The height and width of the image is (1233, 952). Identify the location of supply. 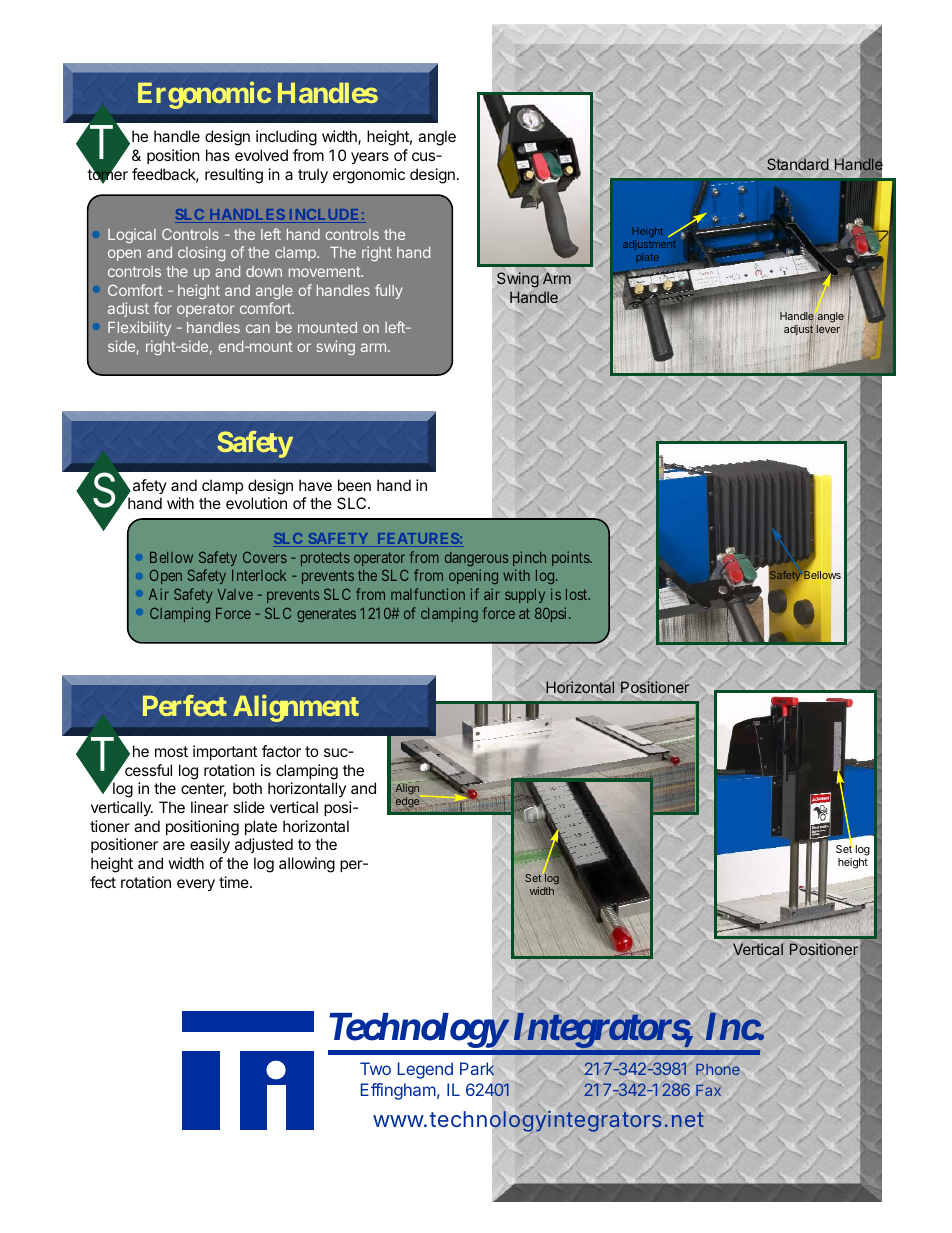
(525, 596).
